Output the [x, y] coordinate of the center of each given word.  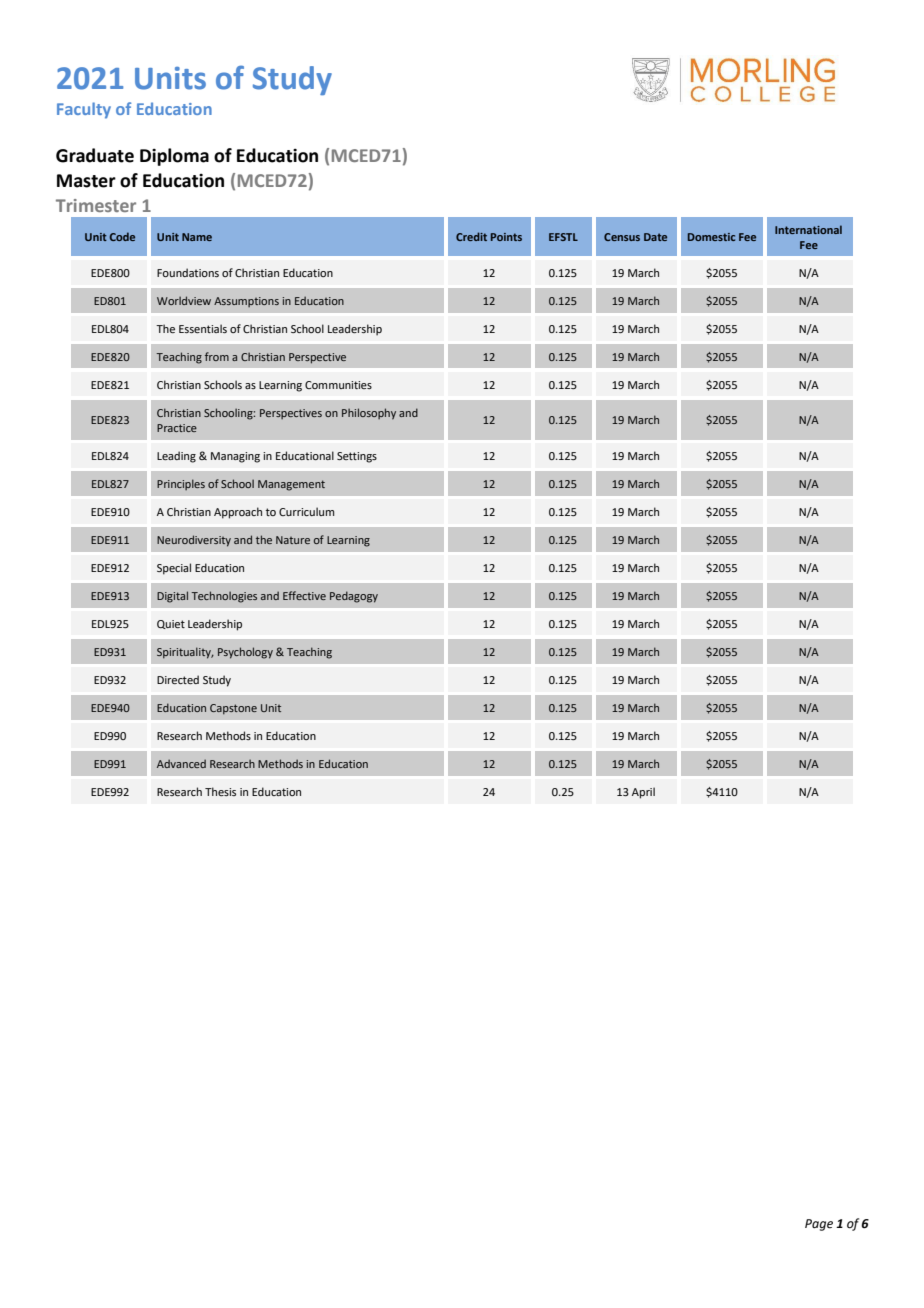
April [643, 793]
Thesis [220, 791]
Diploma [174, 157]
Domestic [711, 237]
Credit [471, 236]
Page [819, 1225]
